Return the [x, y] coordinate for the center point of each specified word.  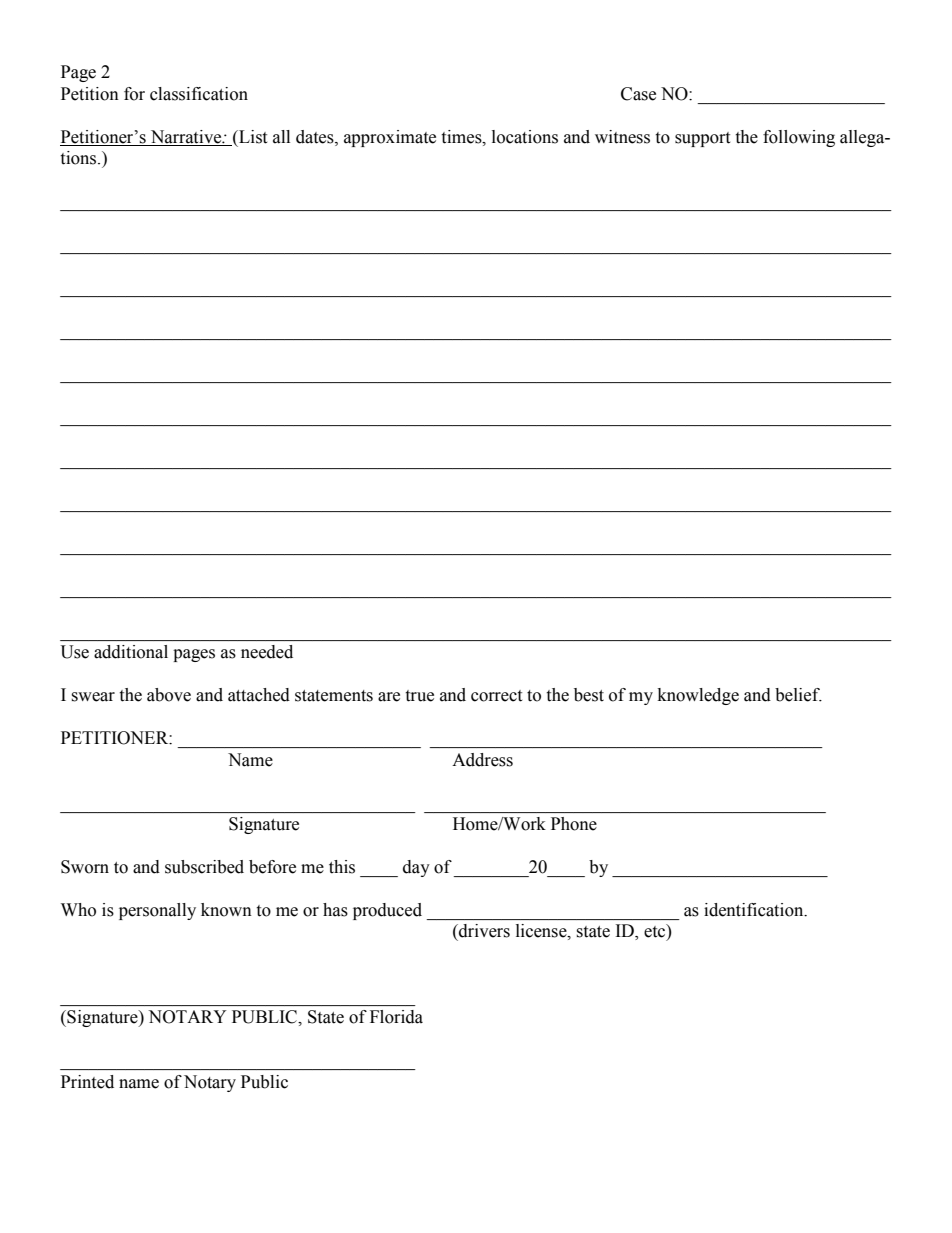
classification [199, 94]
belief [798, 695]
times [462, 137]
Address [482, 760]
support [702, 139]
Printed [87, 1082]
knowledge [698, 696]
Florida [396, 1017]
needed [267, 652]
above [169, 695]
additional [131, 652]
